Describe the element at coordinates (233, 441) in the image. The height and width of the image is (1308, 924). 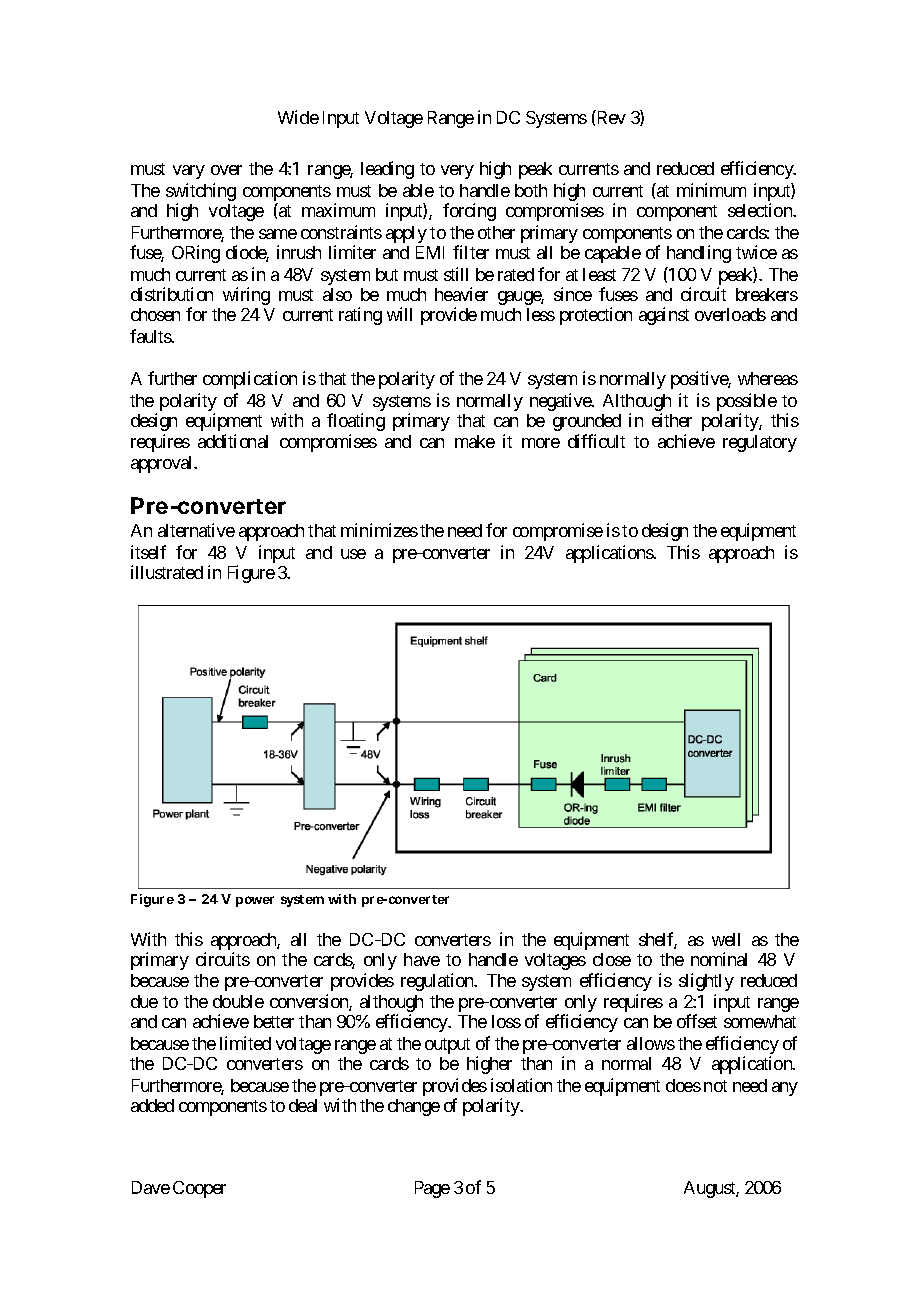
I see `additional` at that location.
